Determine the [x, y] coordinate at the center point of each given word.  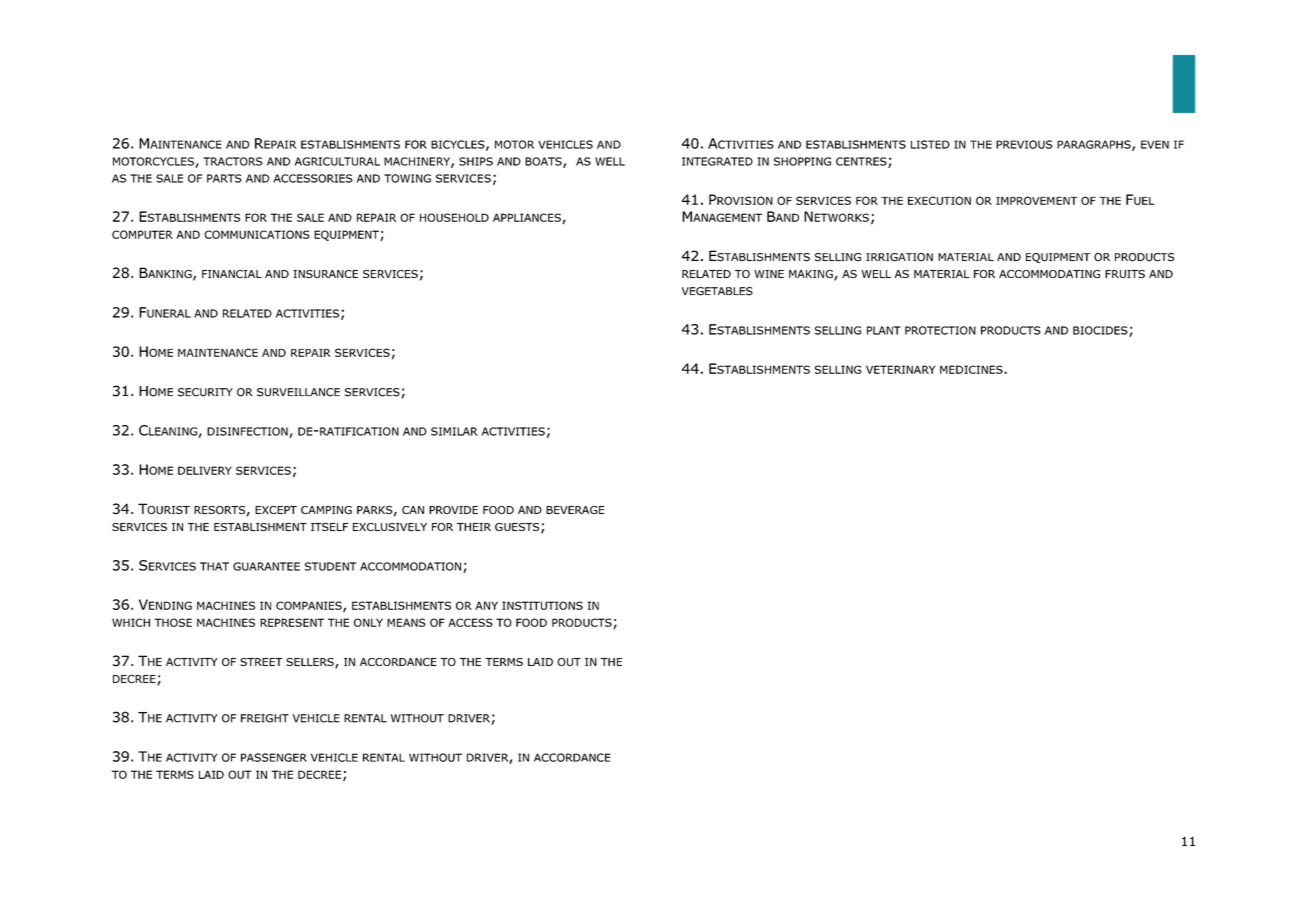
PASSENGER [274, 757]
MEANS [406, 622]
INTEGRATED [717, 161]
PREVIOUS [1024, 144]
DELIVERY [205, 470]
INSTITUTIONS [542, 605]
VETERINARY [900, 369]
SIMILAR [454, 431]
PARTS [224, 178]
